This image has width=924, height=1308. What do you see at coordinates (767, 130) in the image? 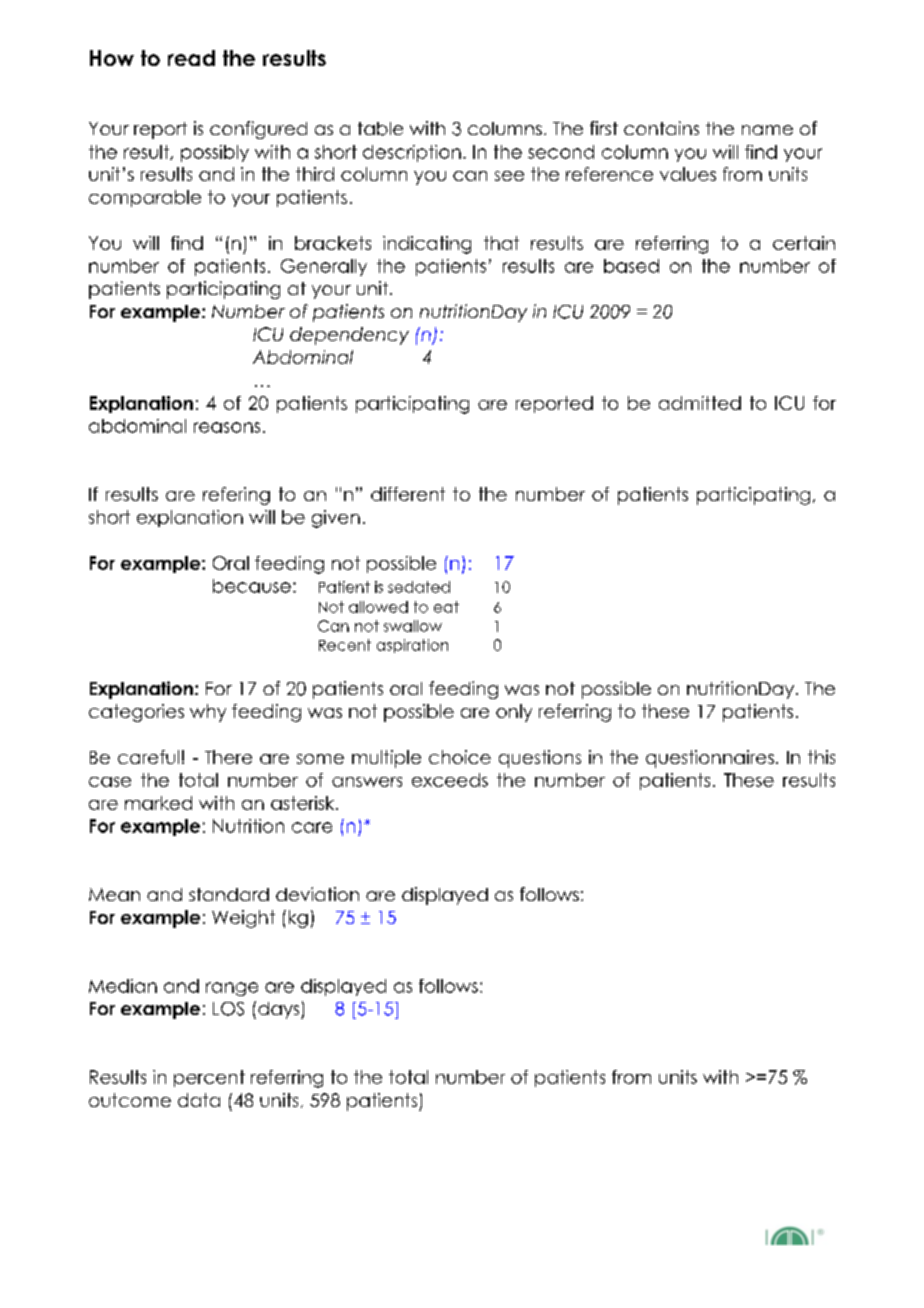
I see `name` at bounding box center [767, 130].
